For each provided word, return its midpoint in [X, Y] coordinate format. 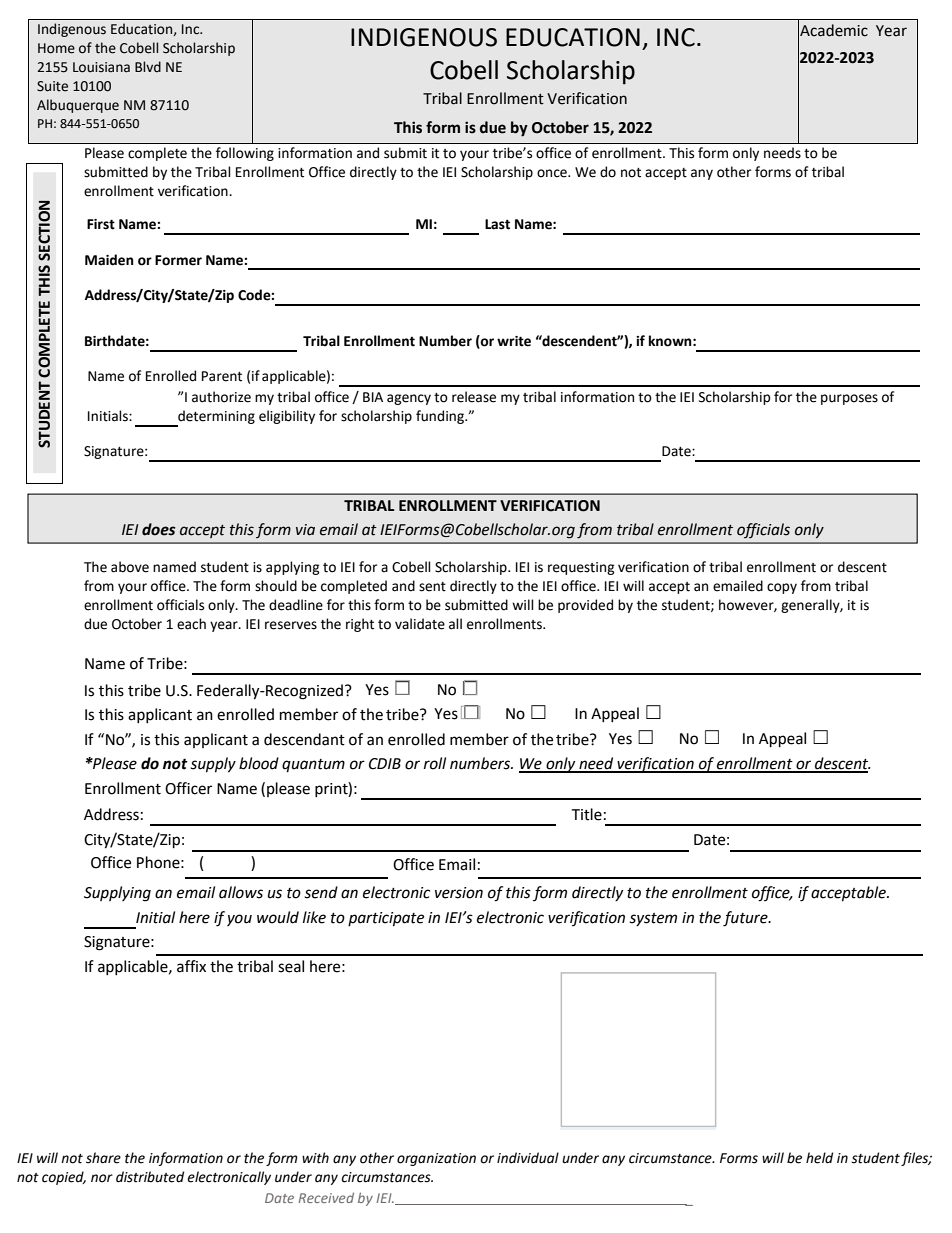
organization [436, 1159]
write [514, 341]
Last [497, 224]
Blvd [148, 67]
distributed [150, 1177]
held [819, 1158]
